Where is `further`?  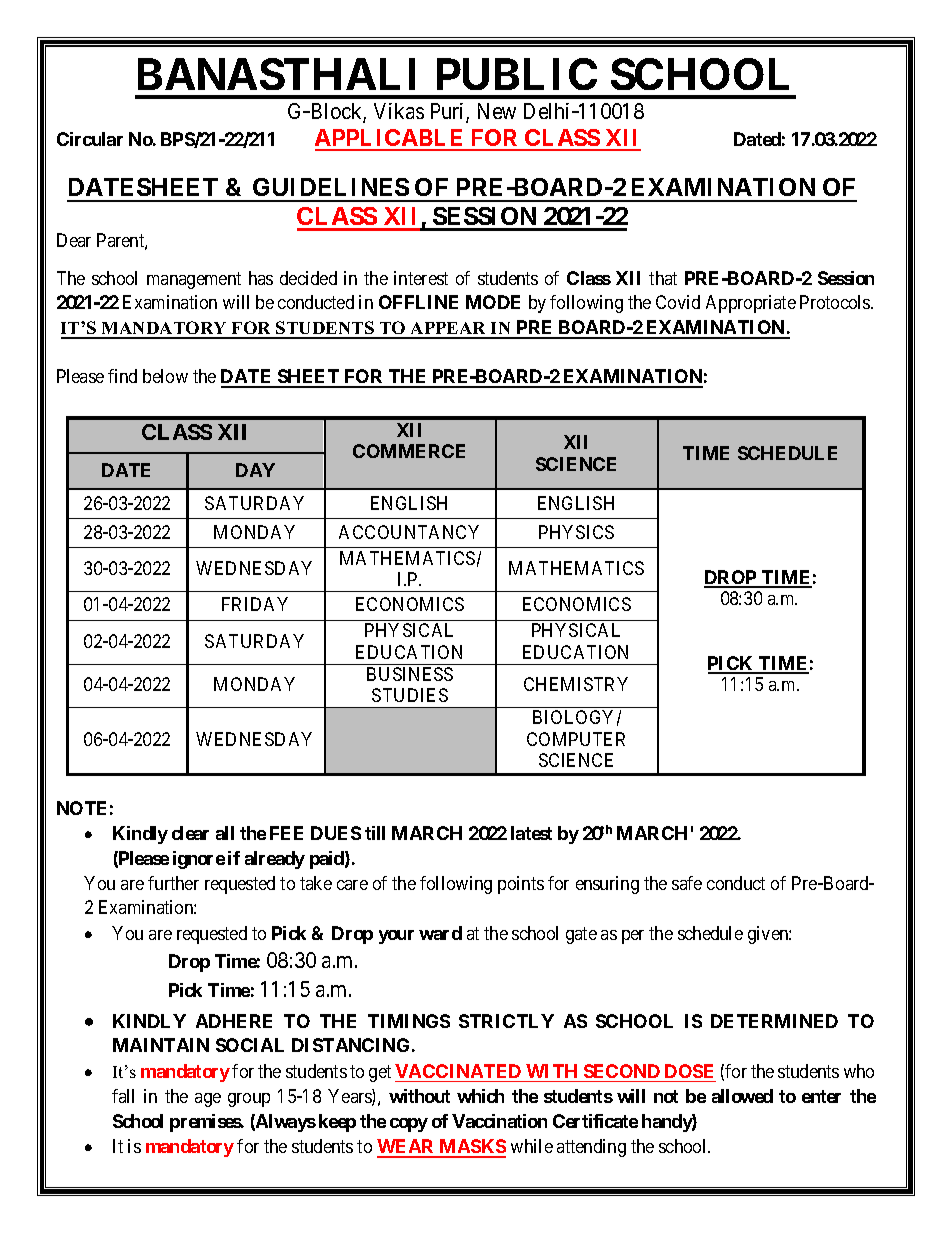 further is located at coordinates (173, 883).
